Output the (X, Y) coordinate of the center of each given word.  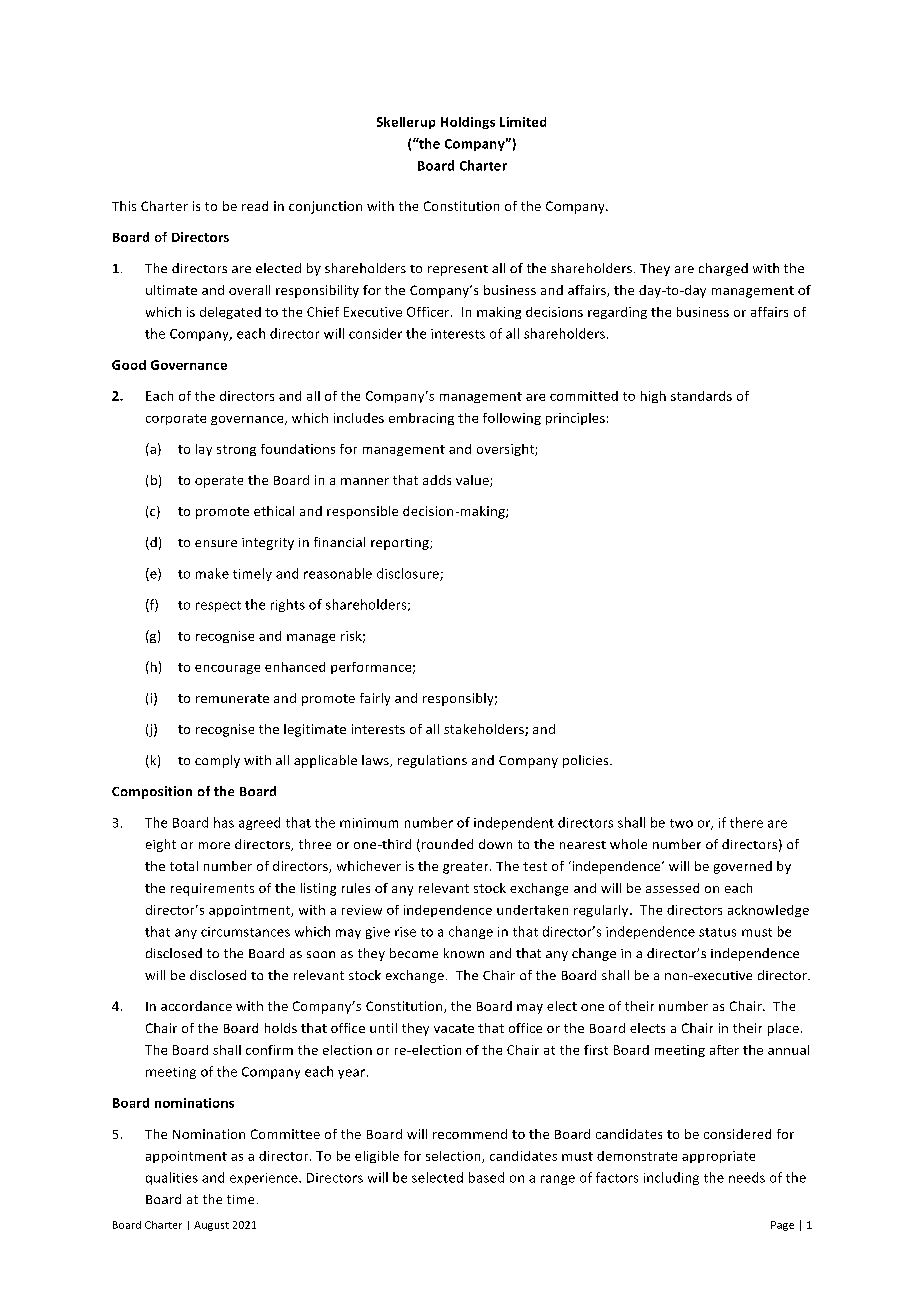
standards (701, 396)
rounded (446, 845)
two (681, 823)
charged (723, 269)
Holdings (468, 123)
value (473, 481)
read (255, 206)
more (214, 845)
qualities (172, 1178)
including (671, 1178)
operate (219, 482)
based (486, 1177)
